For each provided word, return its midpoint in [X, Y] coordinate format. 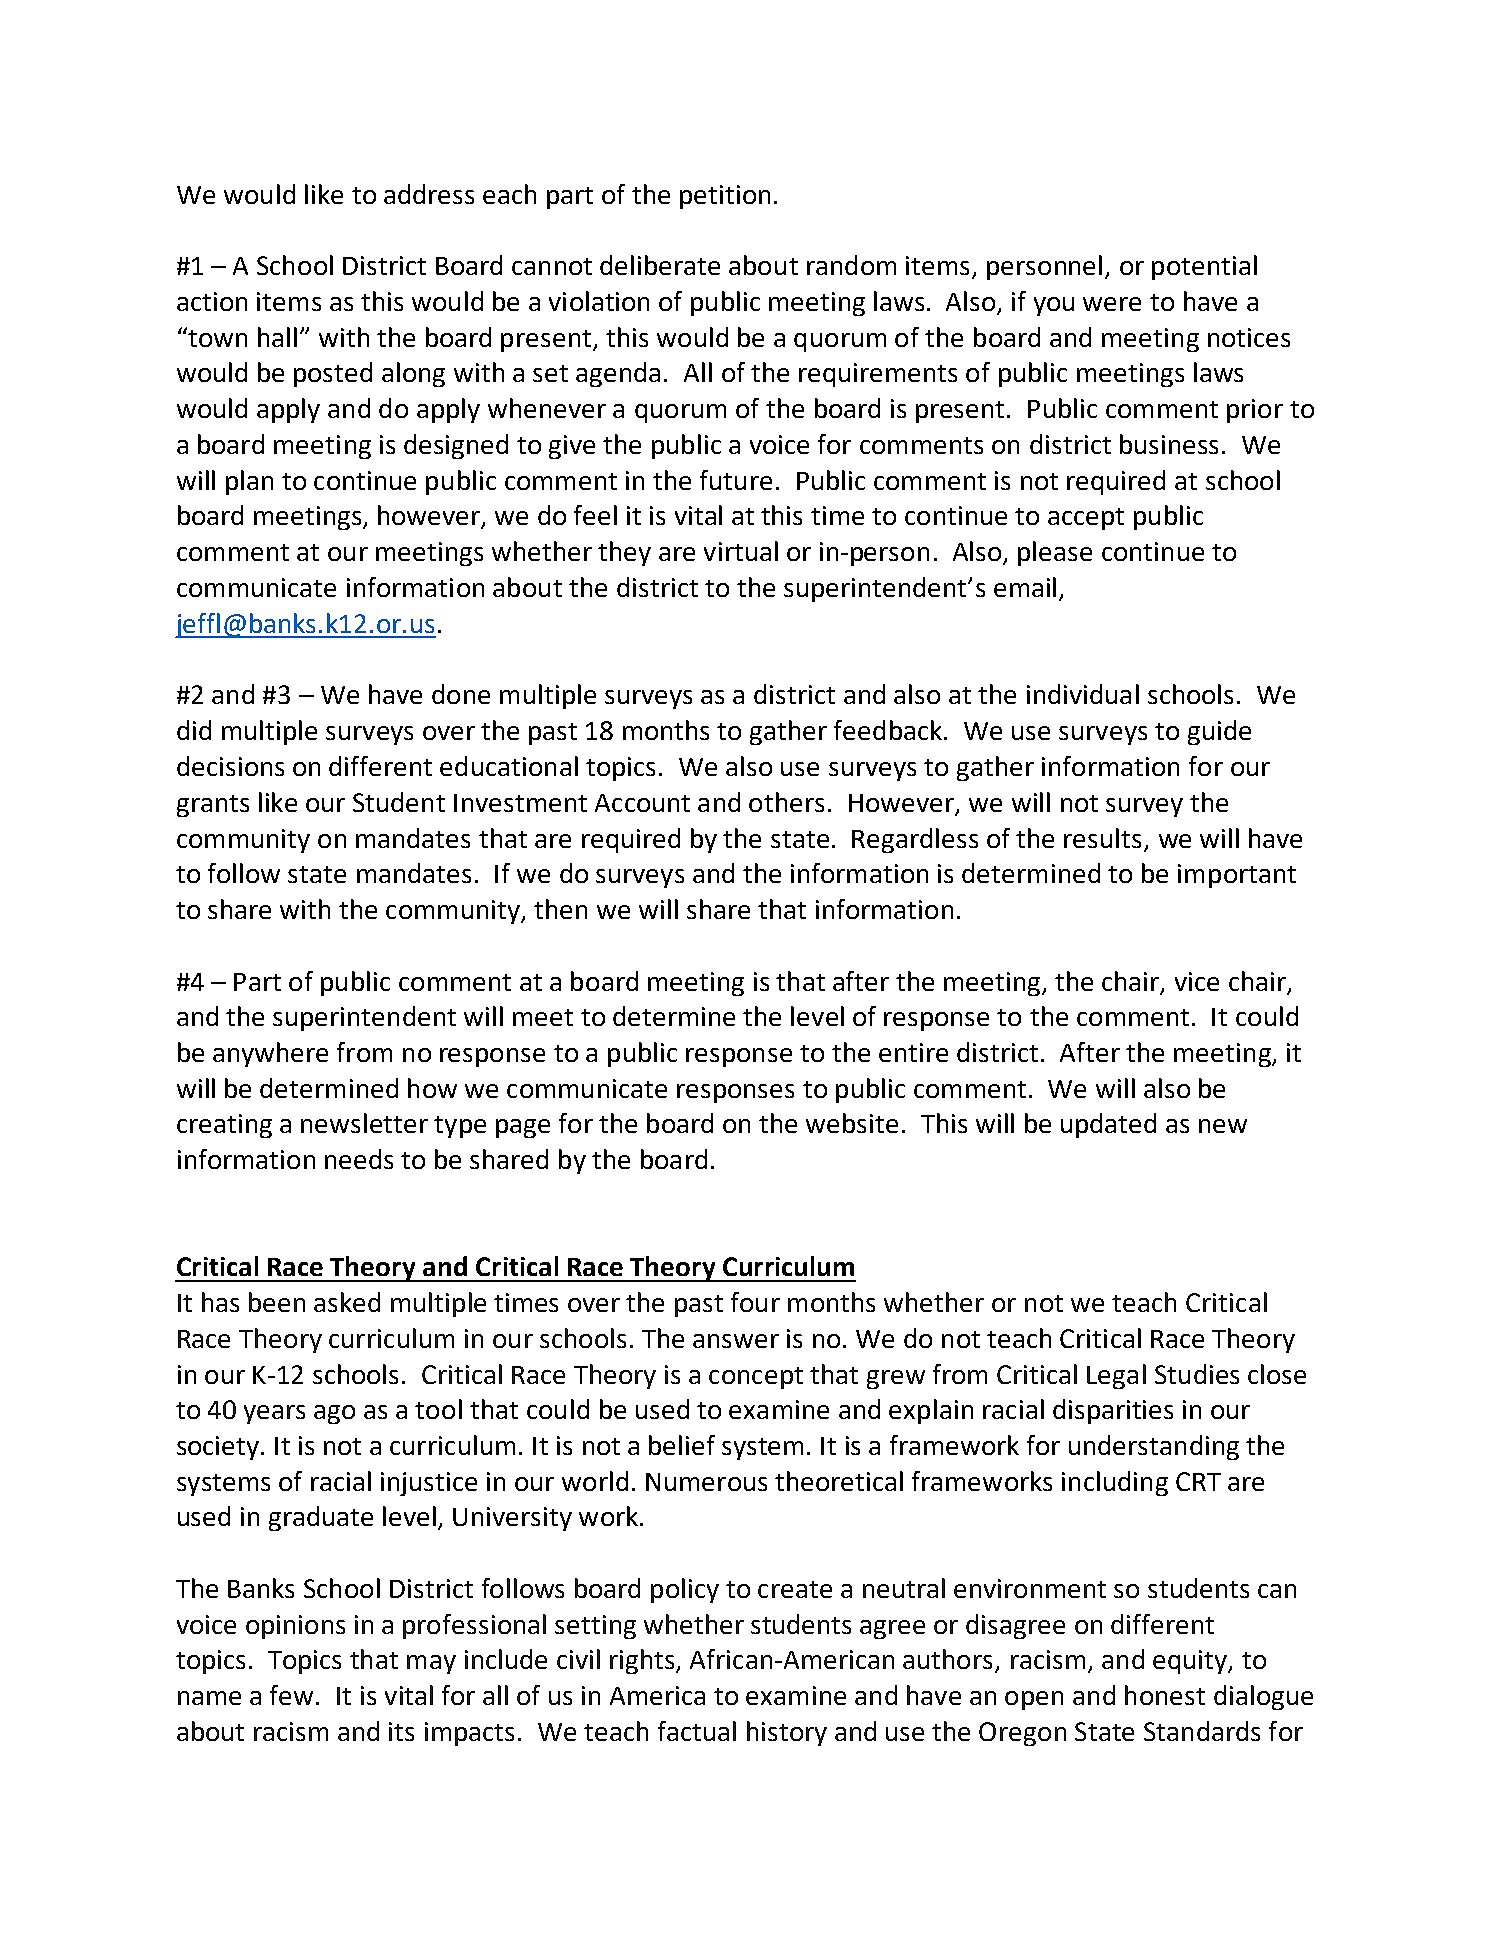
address [429, 194]
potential [1204, 267]
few [291, 1695]
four [755, 1302]
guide [1219, 732]
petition [725, 197]
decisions [230, 766]
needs [359, 1159]
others [786, 802]
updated [1108, 1125]
